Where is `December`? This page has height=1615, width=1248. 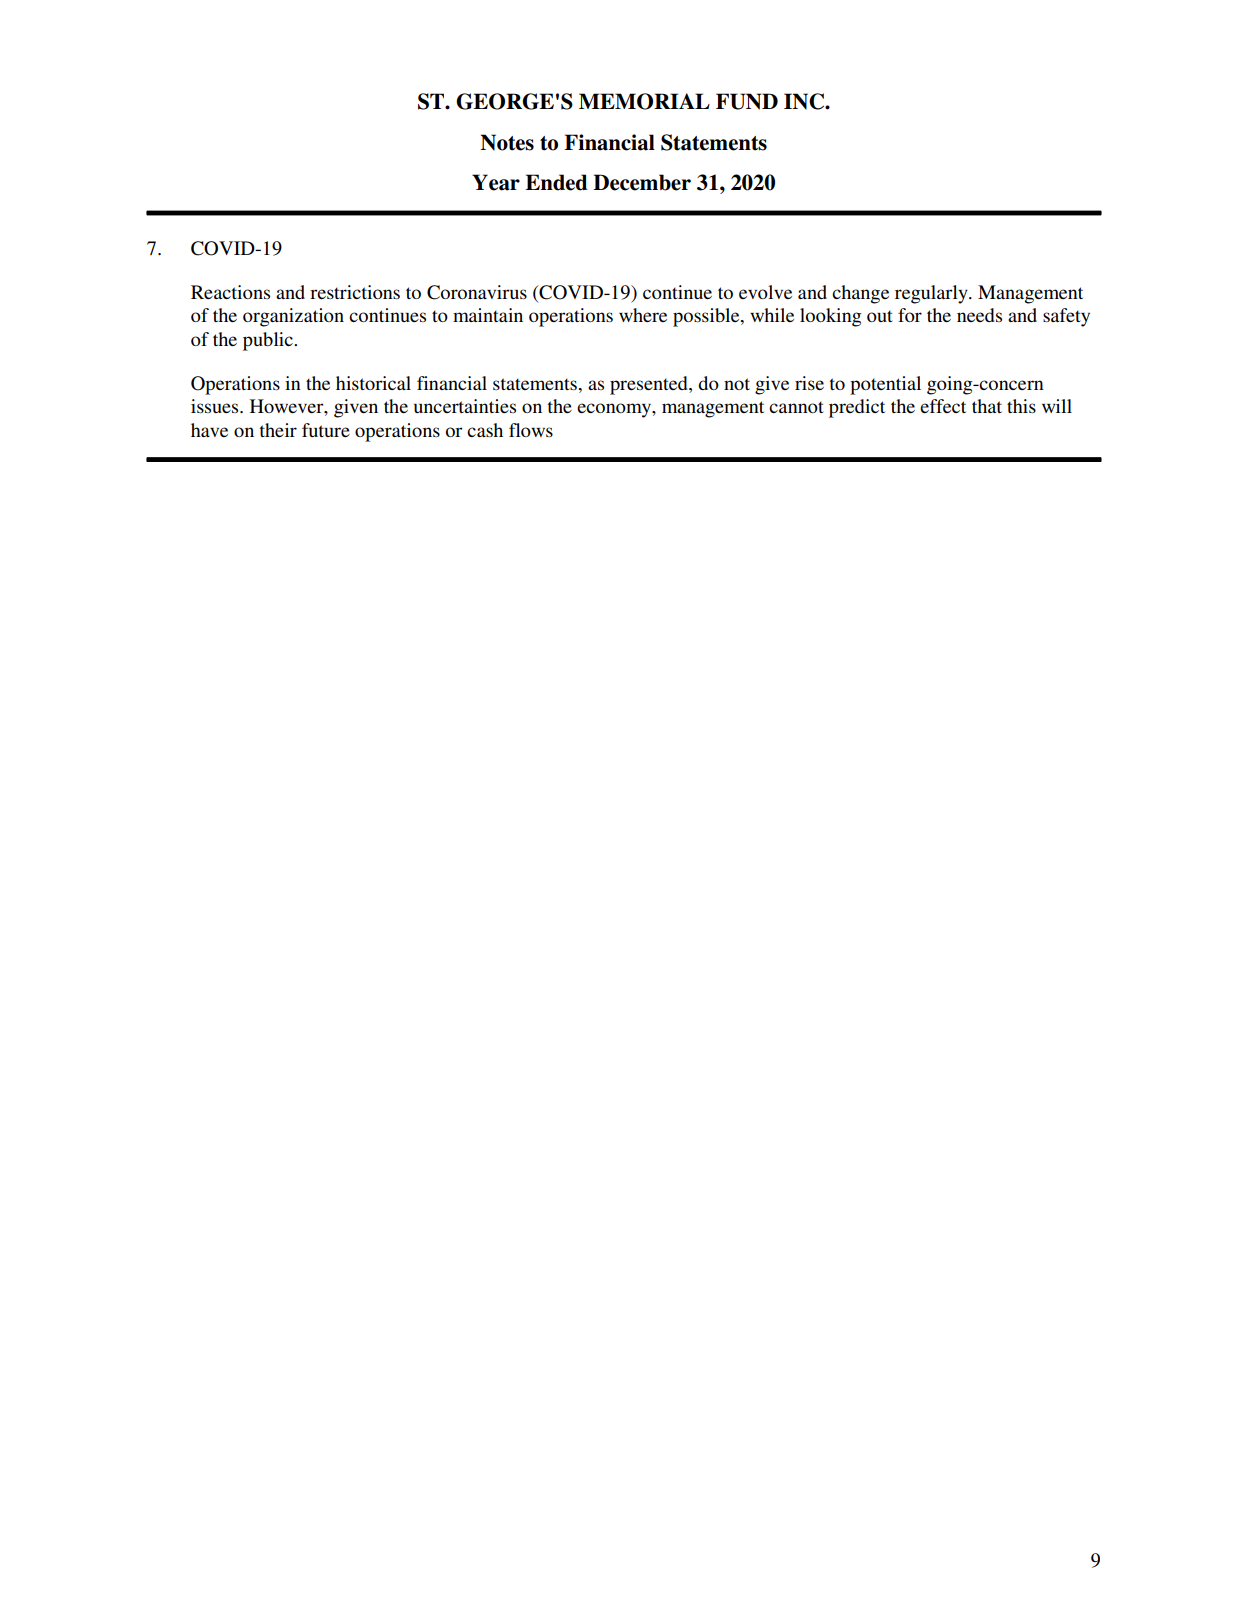 December is located at coordinates (642, 182).
